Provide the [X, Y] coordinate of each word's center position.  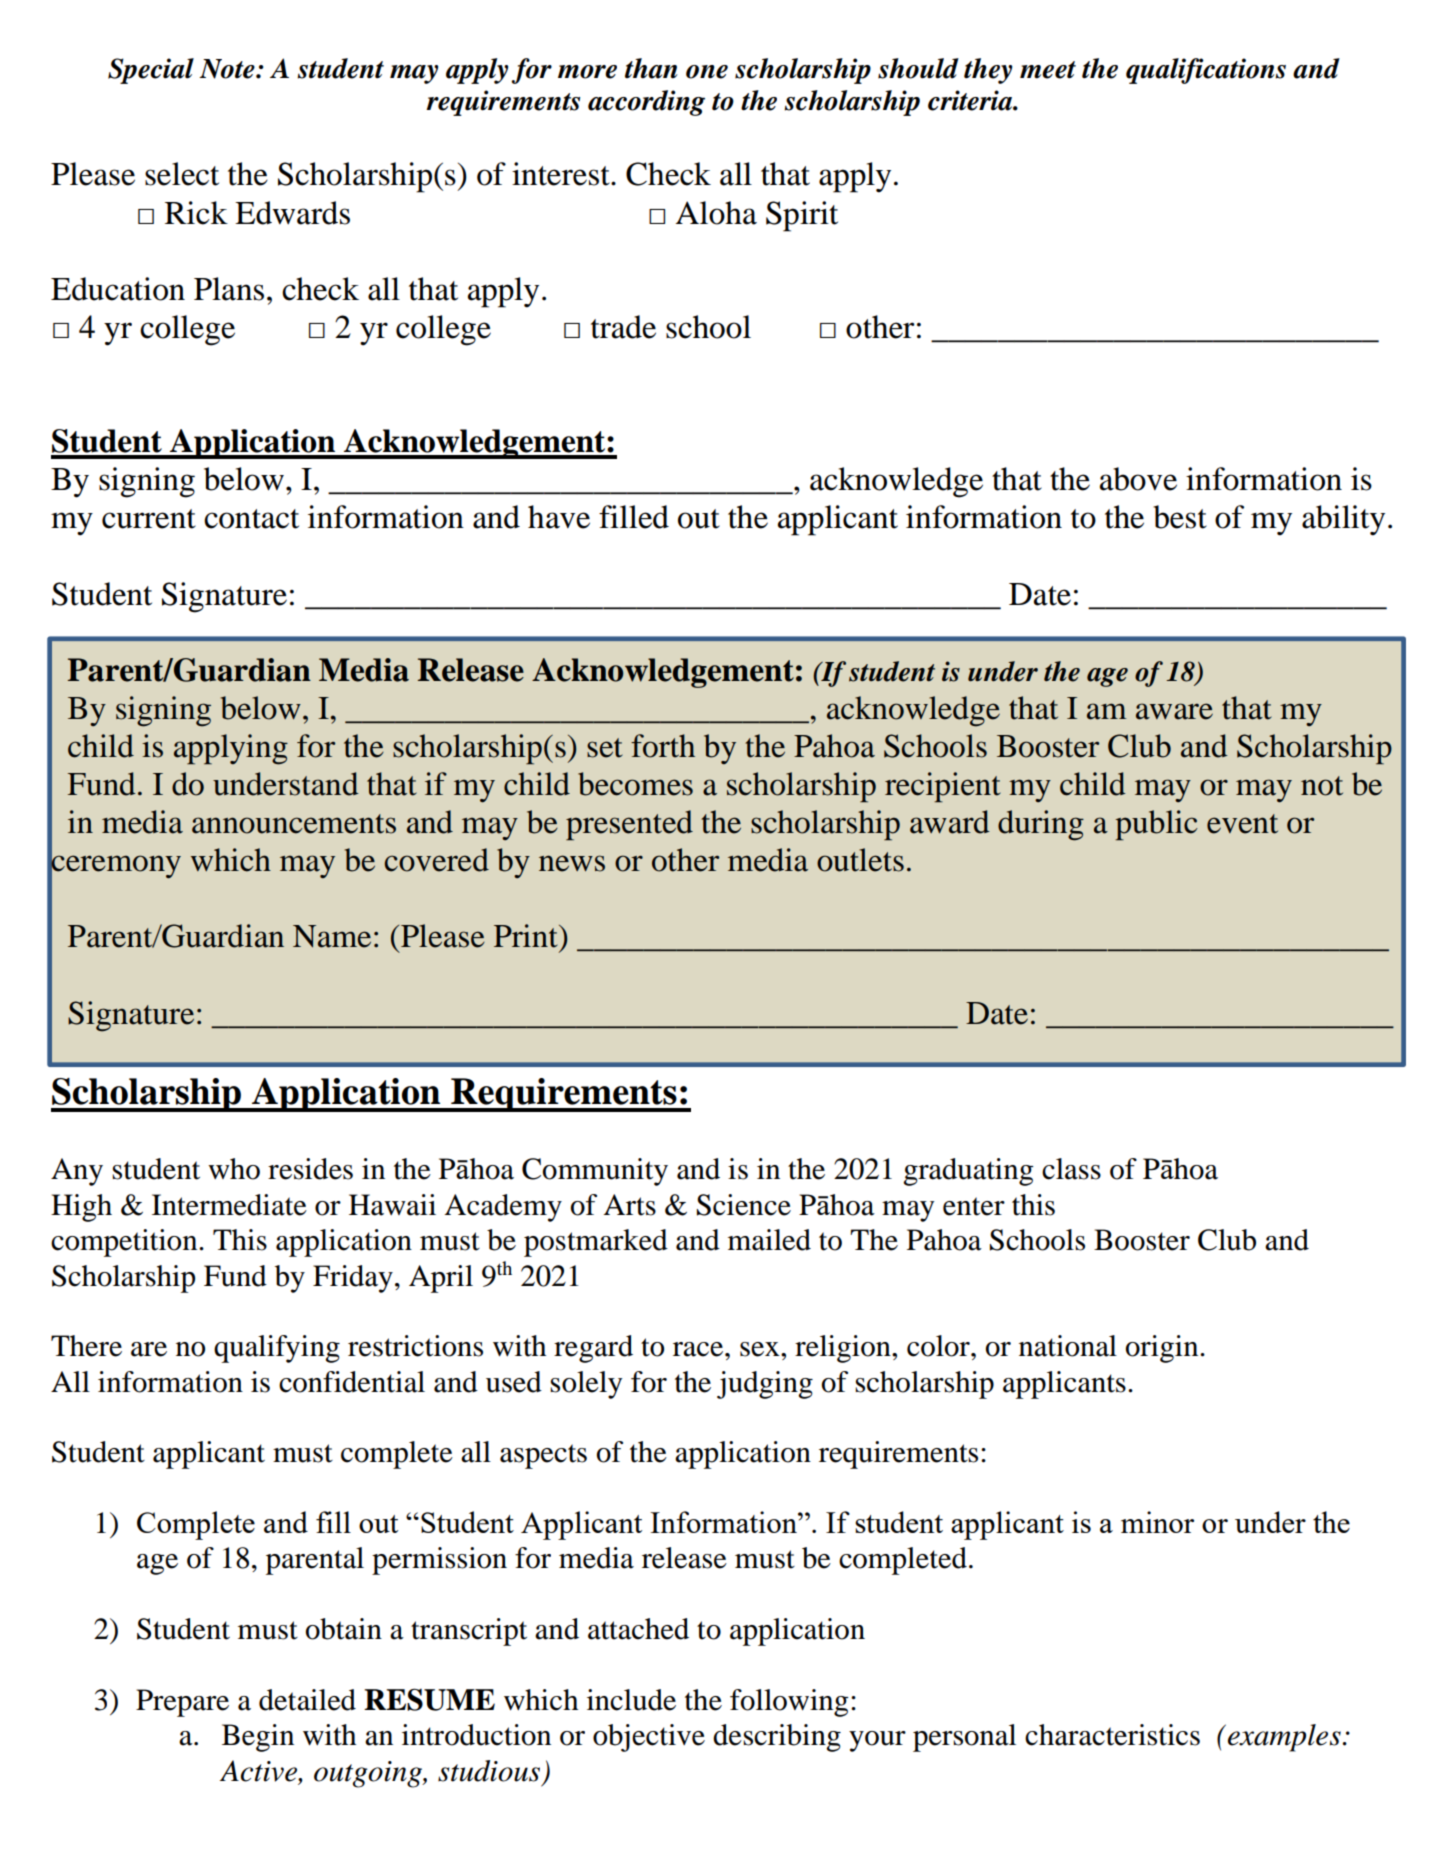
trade [623, 327]
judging [765, 1385]
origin [1163, 1349]
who [234, 1169]
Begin [258, 1738]
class [1071, 1169]
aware [1174, 711]
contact [251, 519]
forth [663, 746]
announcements [294, 824]
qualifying [277, 1349]
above [1138, 479]
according [646, 103]
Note [228, 69]
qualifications [1206, 71]
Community [595, 1172]
